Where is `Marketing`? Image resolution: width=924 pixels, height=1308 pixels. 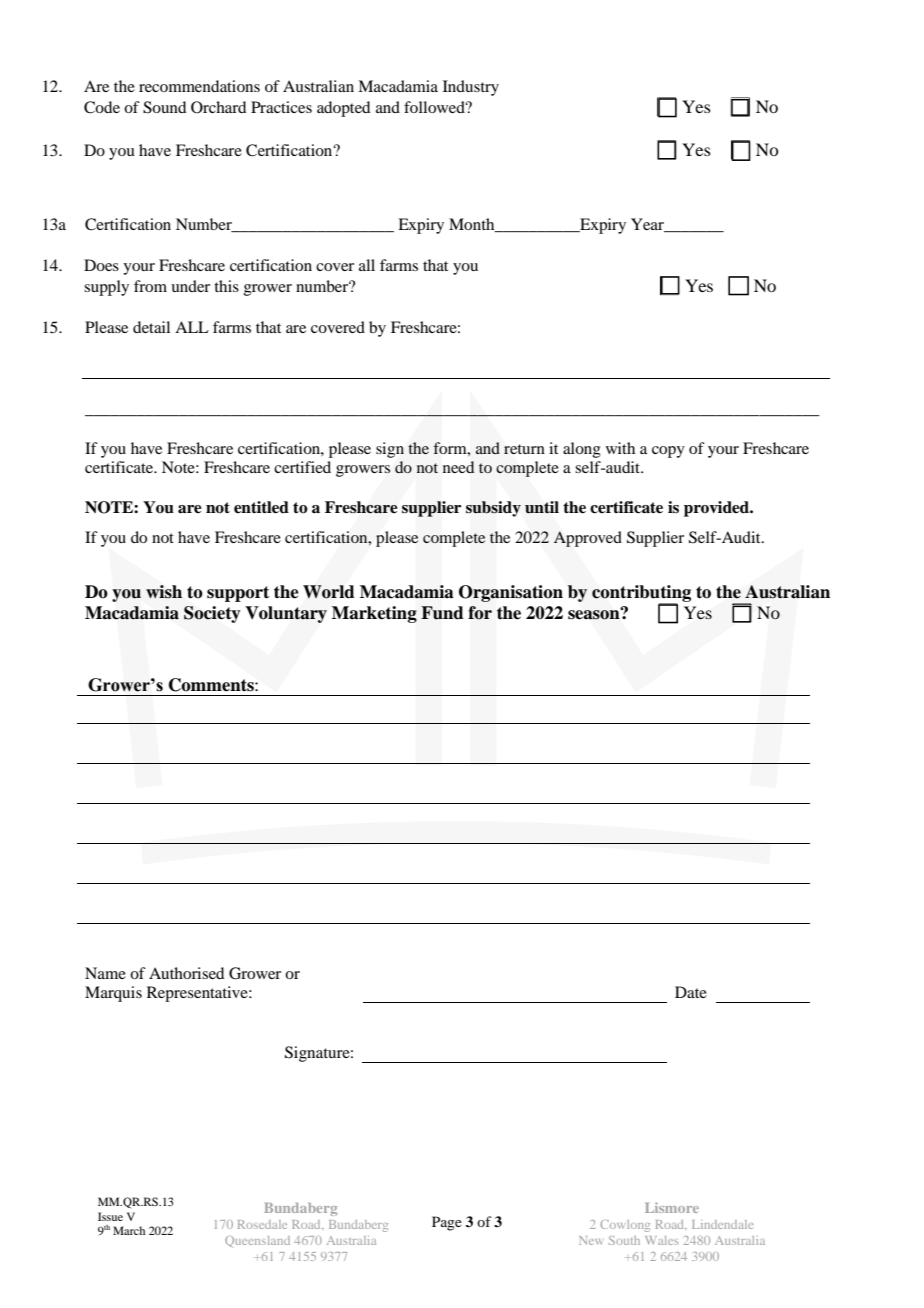
Marketing is located at coordinates (374, 614).
